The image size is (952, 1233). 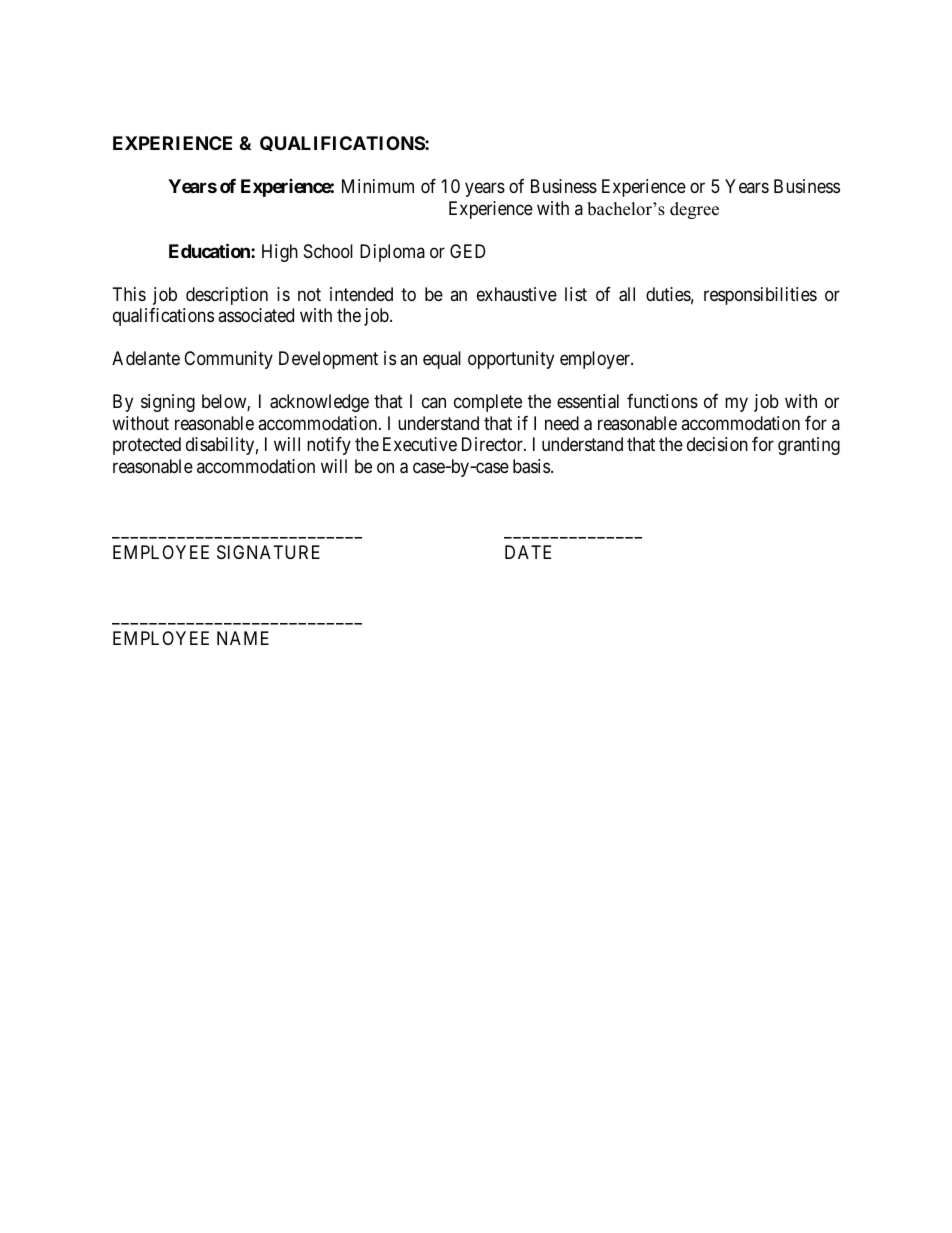 What do you see at coordinates (493, 444) in the screenshot?
I see `Director` at bounding box center [493, 444].
